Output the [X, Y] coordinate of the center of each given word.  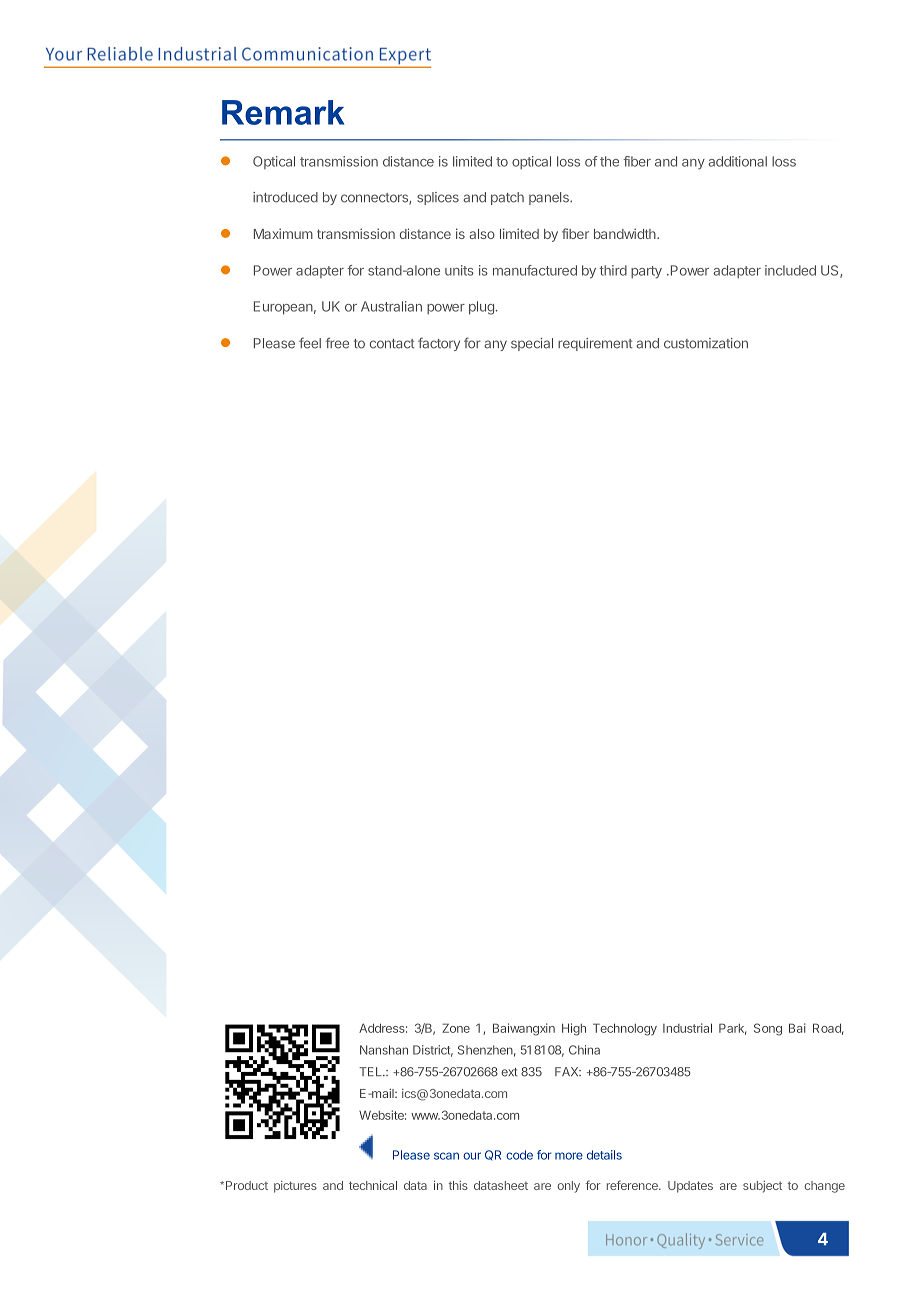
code [519, 1155]
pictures [295, 1187]
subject [762, 1187]
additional [737, 161]
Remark [283, 112]
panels [550, 198]
